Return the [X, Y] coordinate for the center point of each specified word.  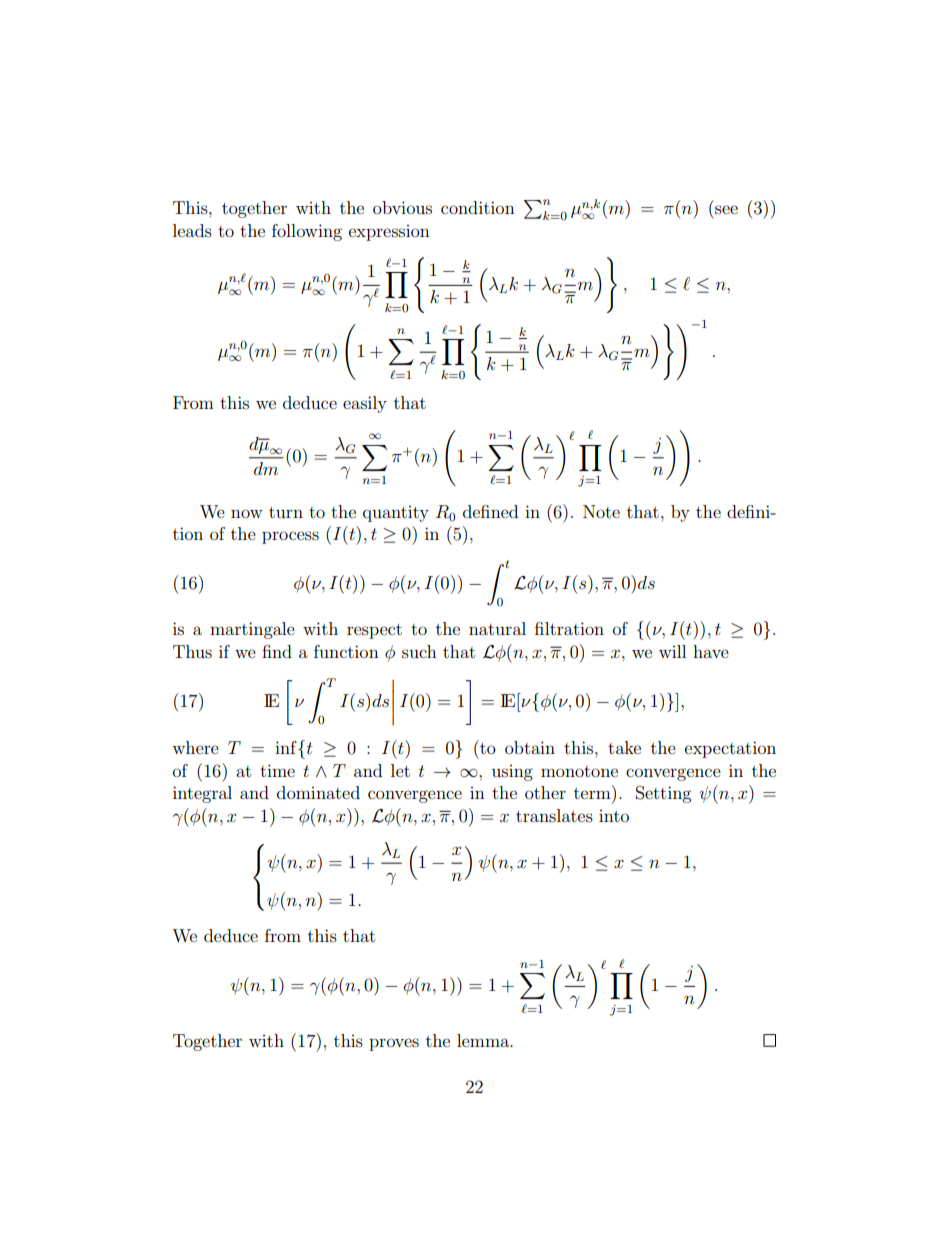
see [726, 209]
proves [394, 1044]
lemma [484, 1040]
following [307, 232]
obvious [402, 207]
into [614, 816]
